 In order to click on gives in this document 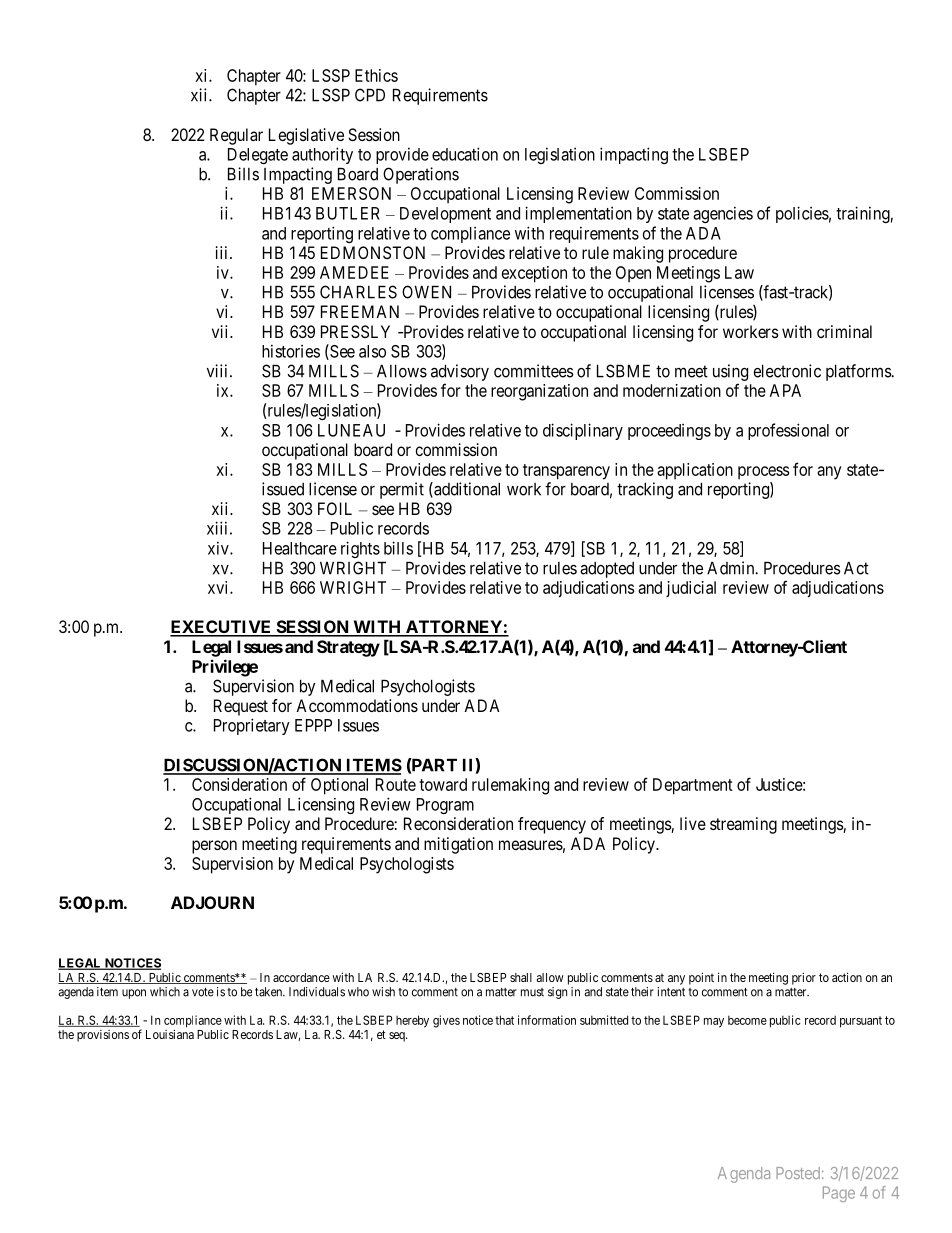, I will do `click(446, 1021)`.
